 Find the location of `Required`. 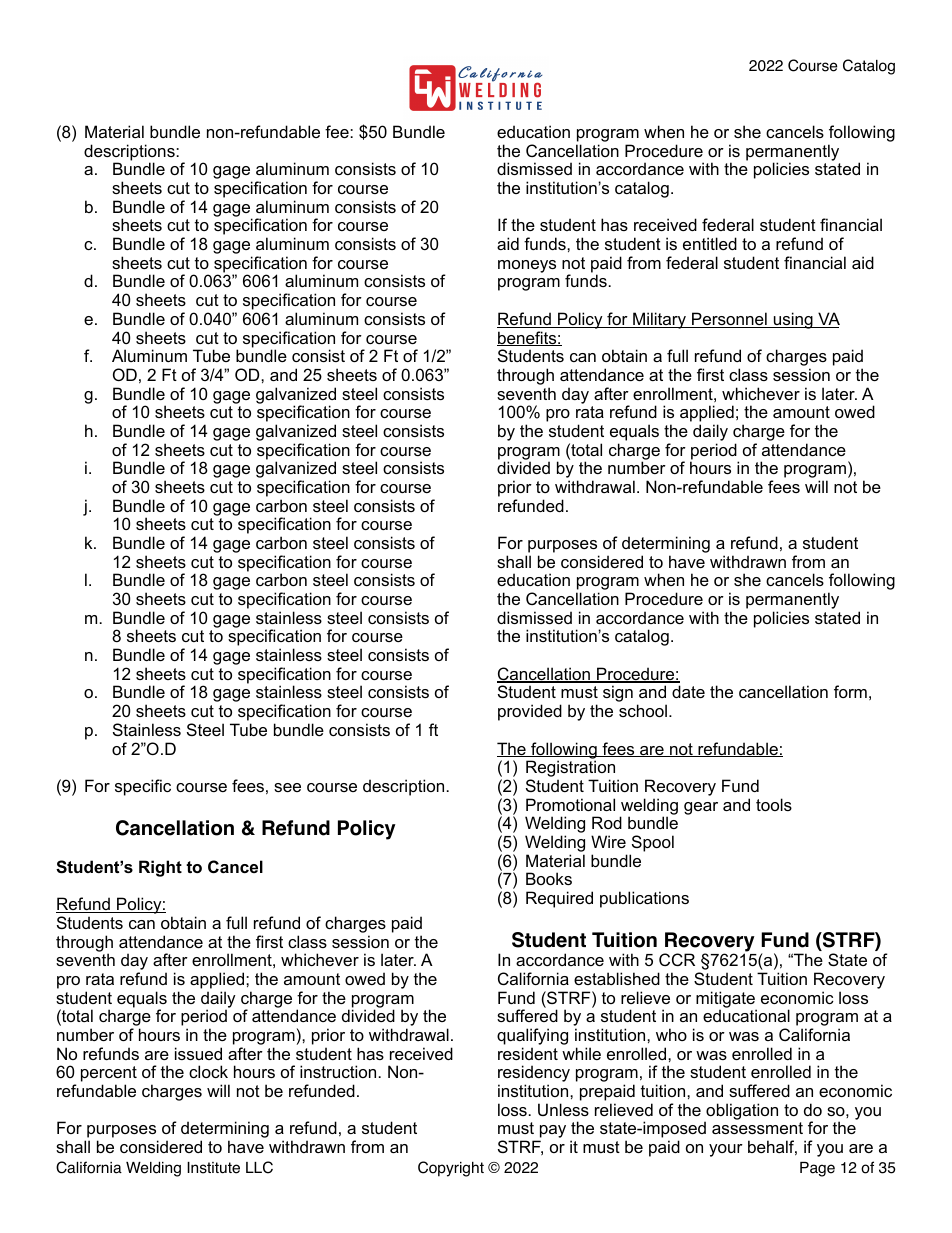

Required is located at coordinates (559, 899).
